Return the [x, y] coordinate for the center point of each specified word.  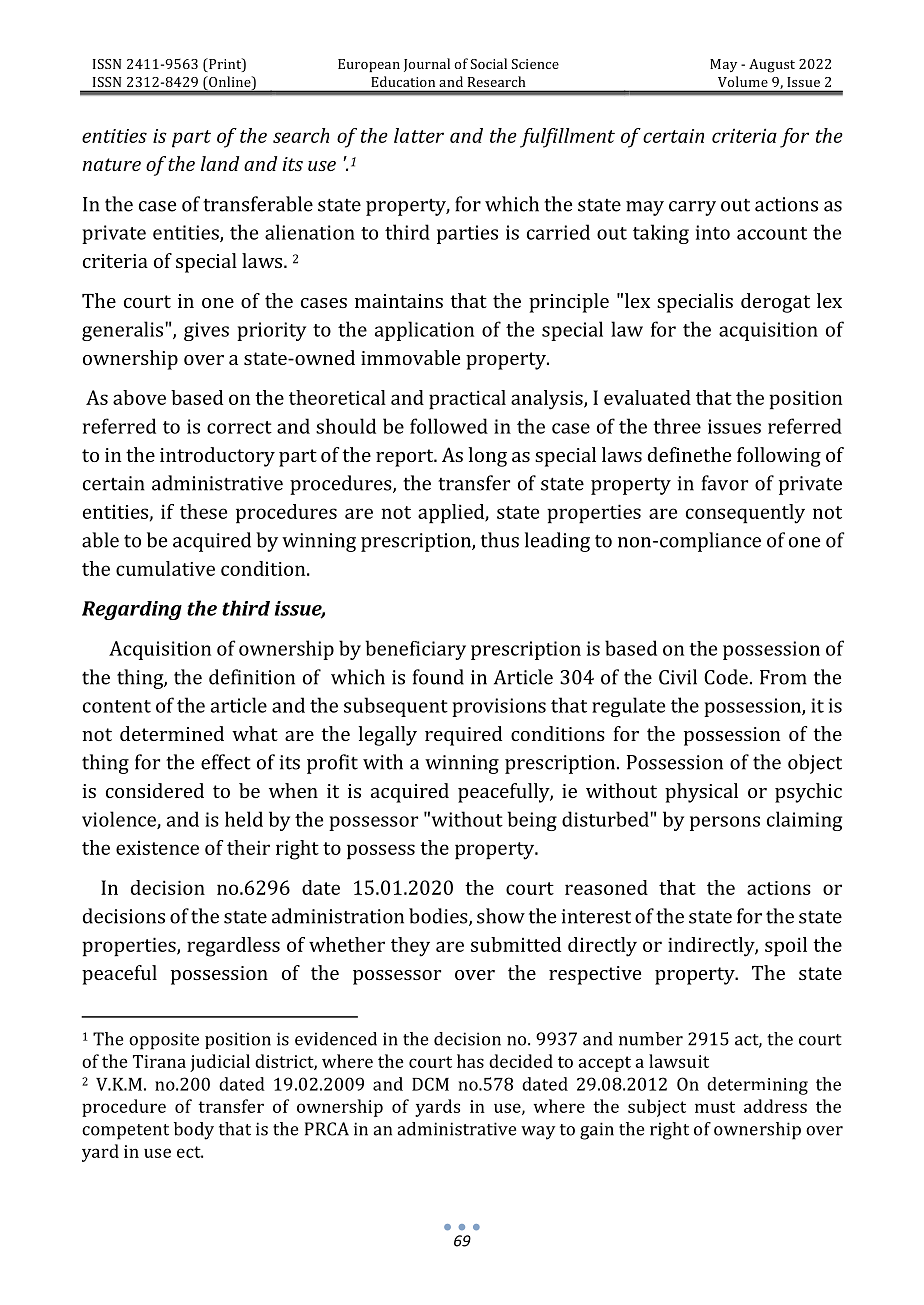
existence [157, 847]
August [772, 66]
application [424, 331]
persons [725, 823]
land [220, 163]
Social [489, 63]
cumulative [165, 568]
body [194, 1131]
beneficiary [415, 650]
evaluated [647, 397]
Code [726, 677]
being [532, 821]
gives [206, 331]
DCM [430, 1084]
